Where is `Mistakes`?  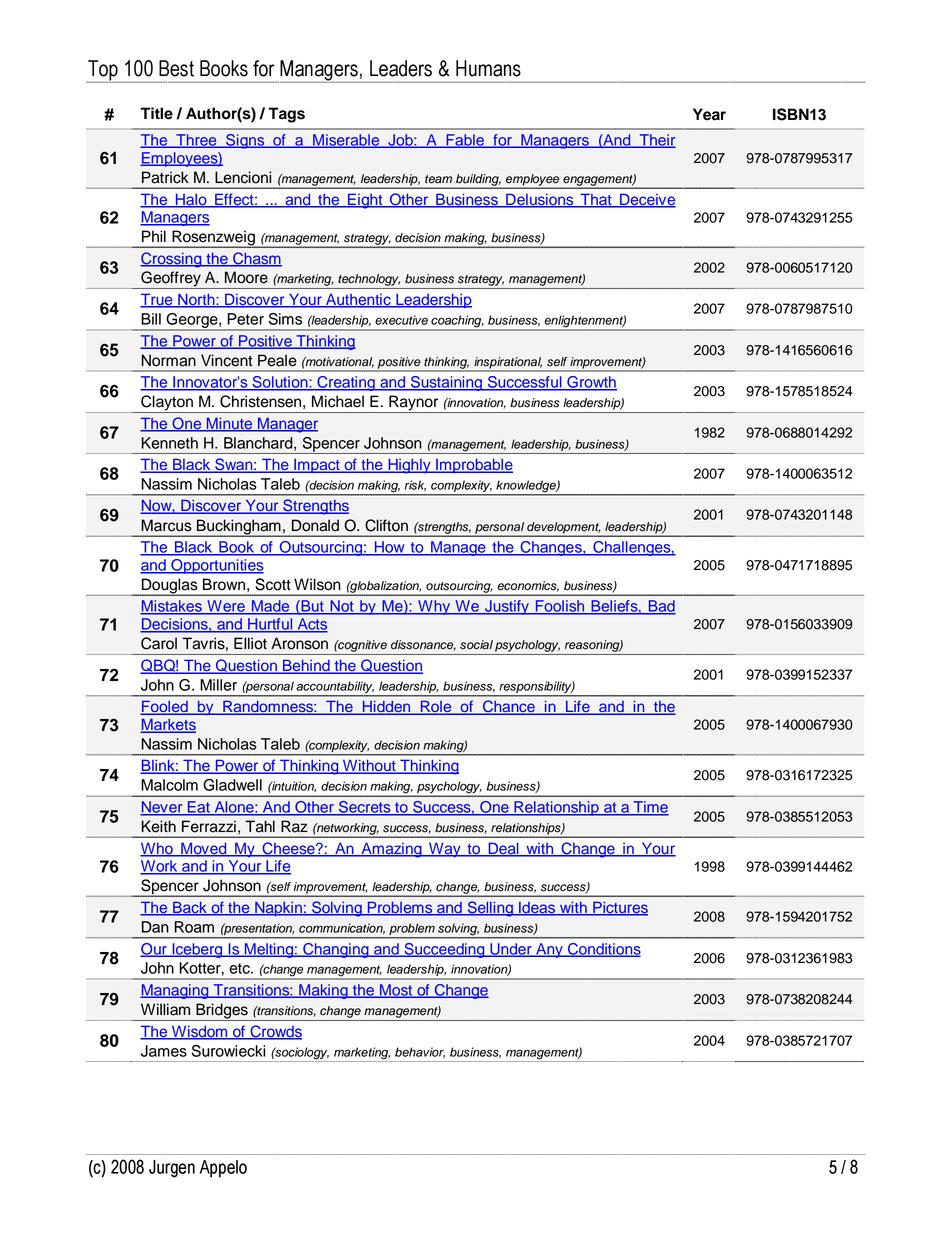
Mistakes is located at coordinates (172, 607).
